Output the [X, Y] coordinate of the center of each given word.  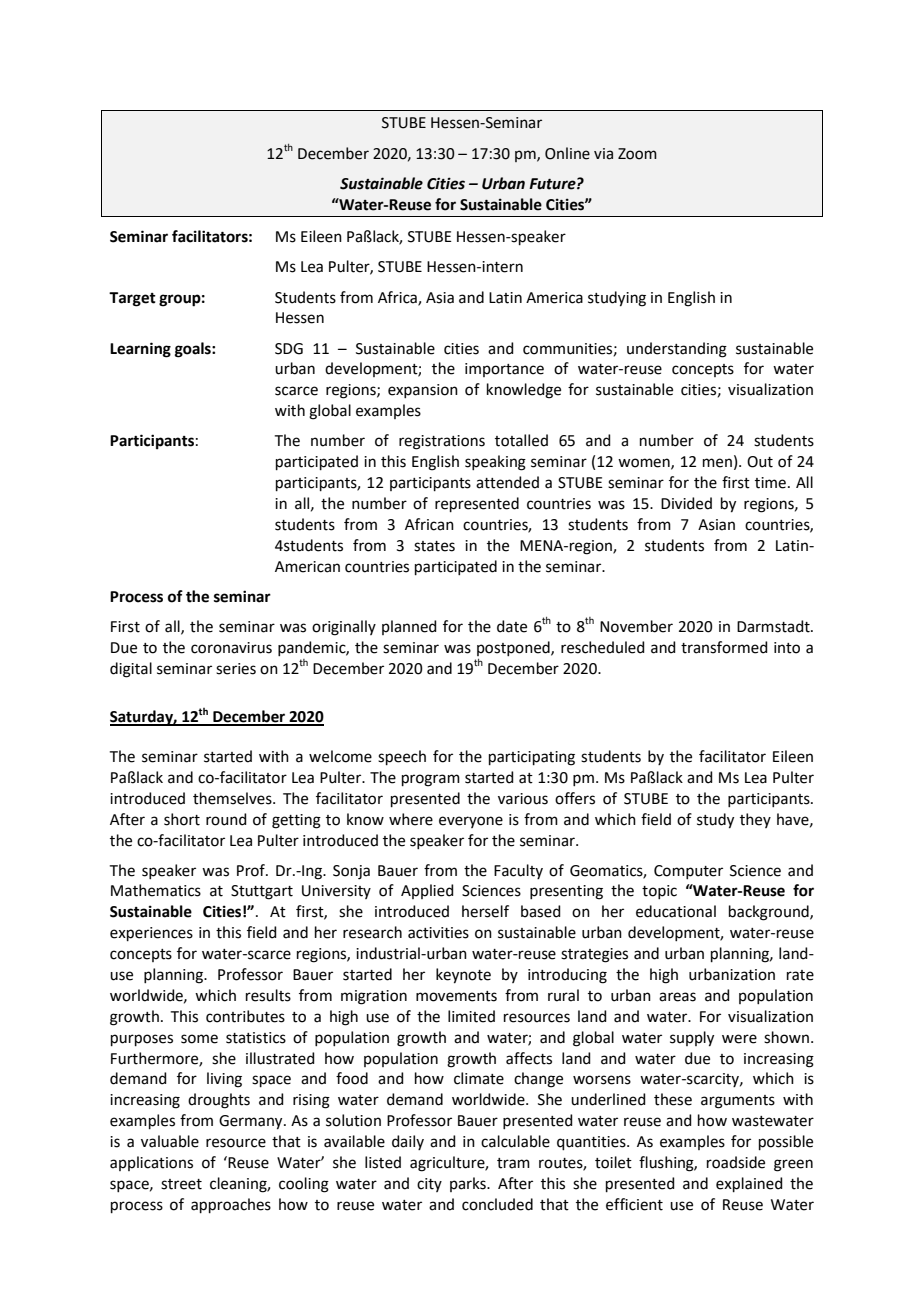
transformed [724, 647]
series [236, 669]
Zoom [637, 154]
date [512, 626]
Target [132, 299]
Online [567, 153]
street [181, 1184]
